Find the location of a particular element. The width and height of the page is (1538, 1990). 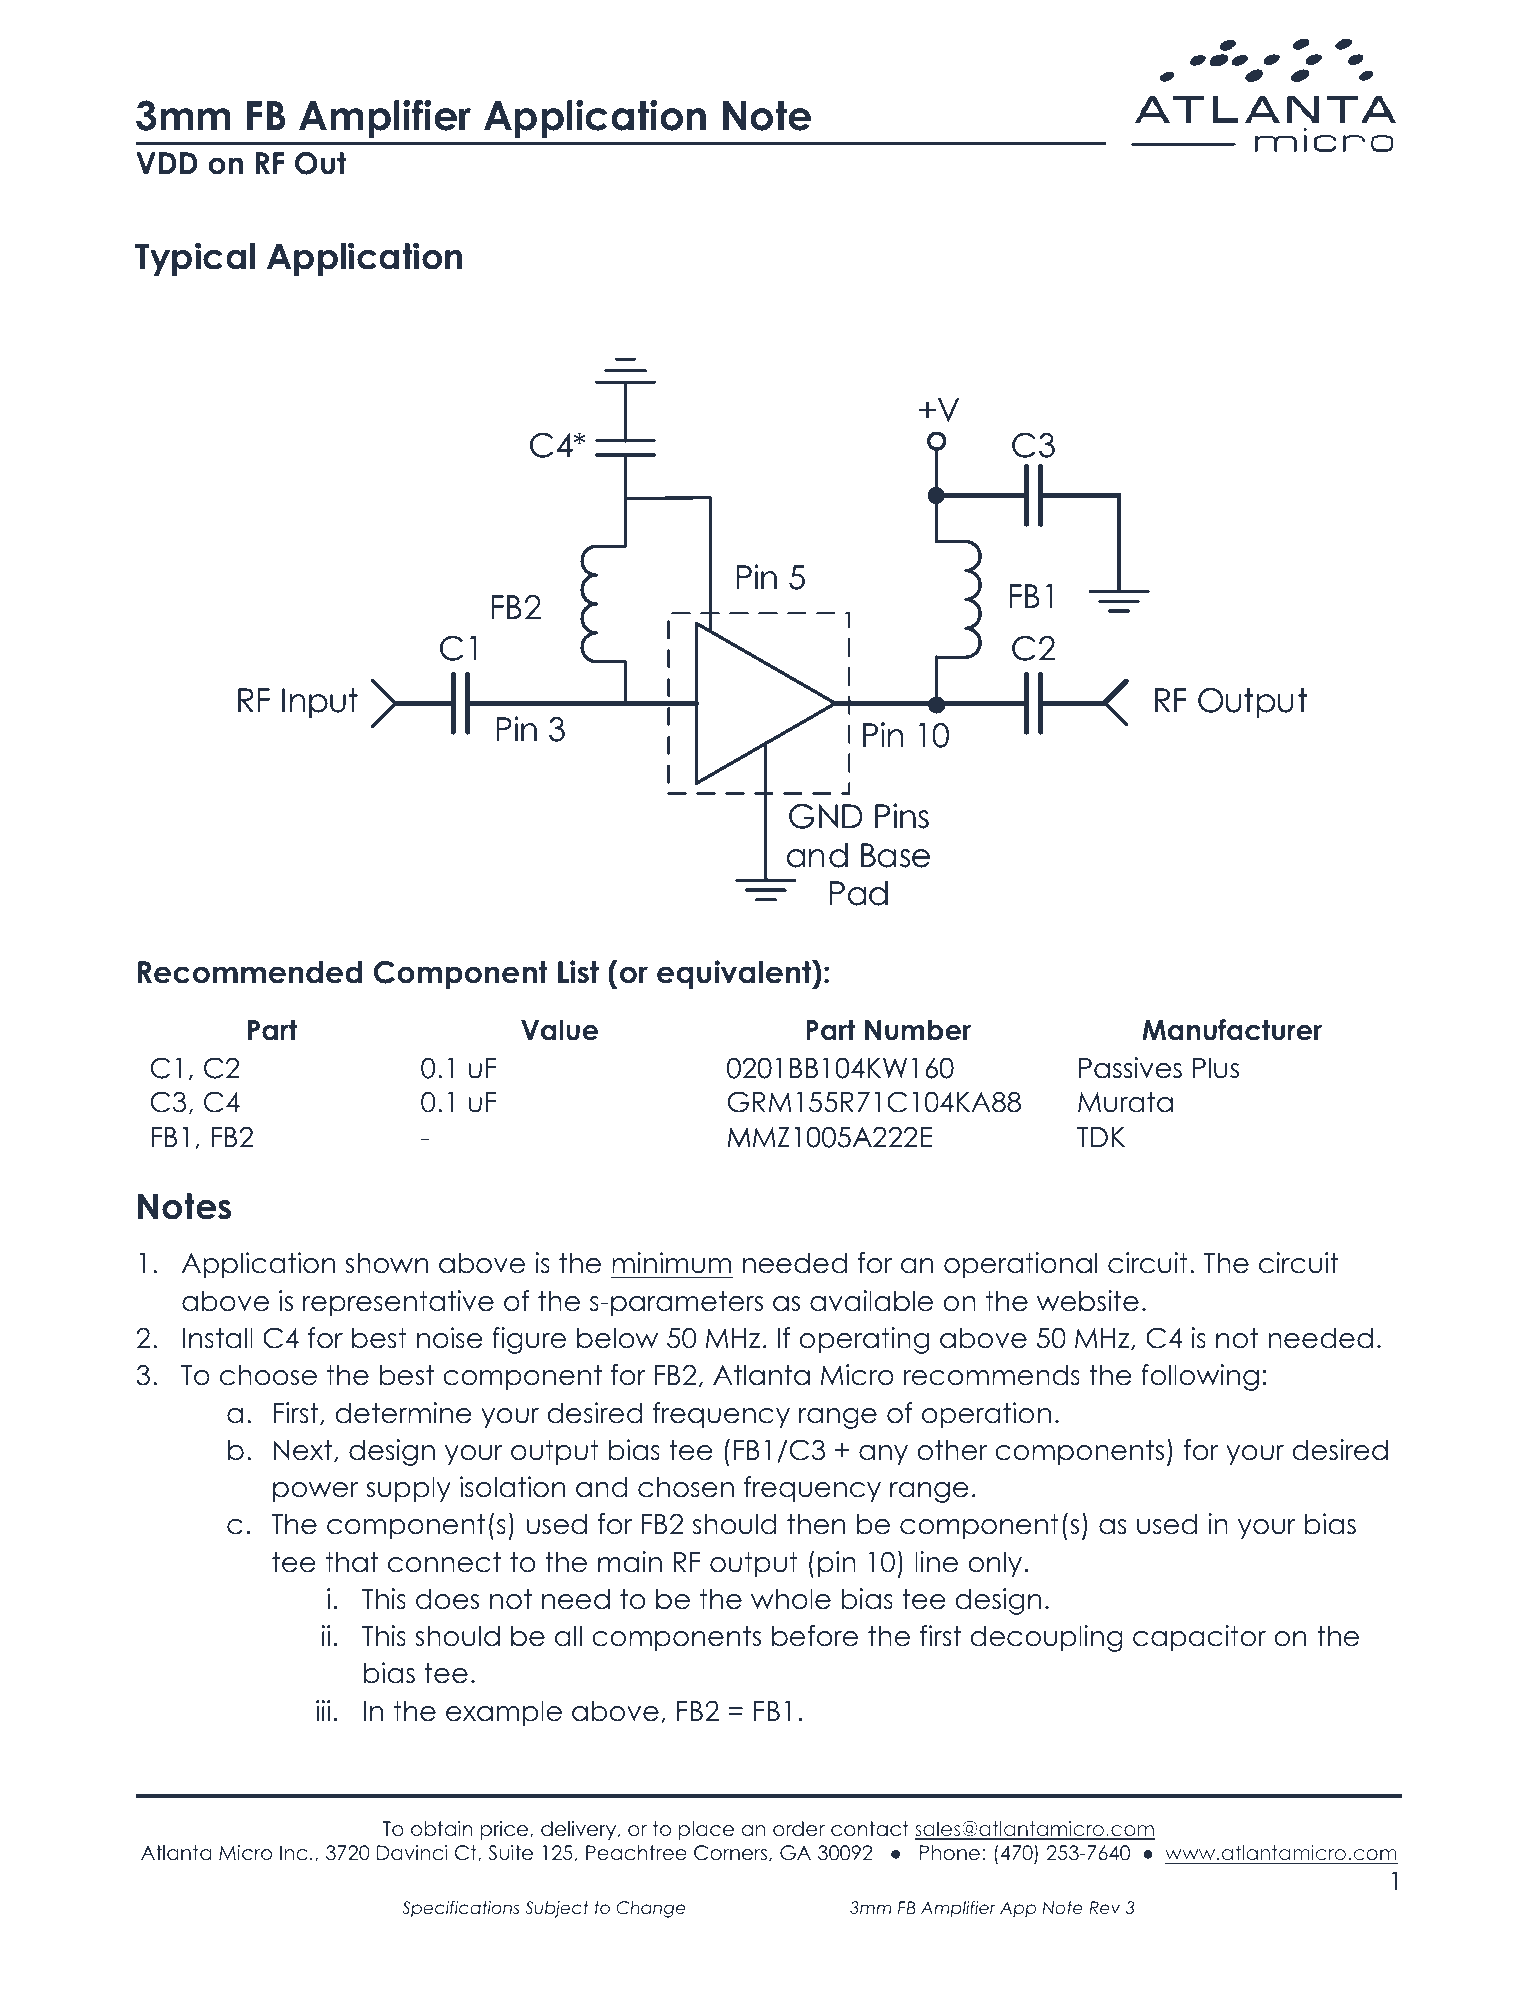

VDD is located at coordinates (167, 163).
